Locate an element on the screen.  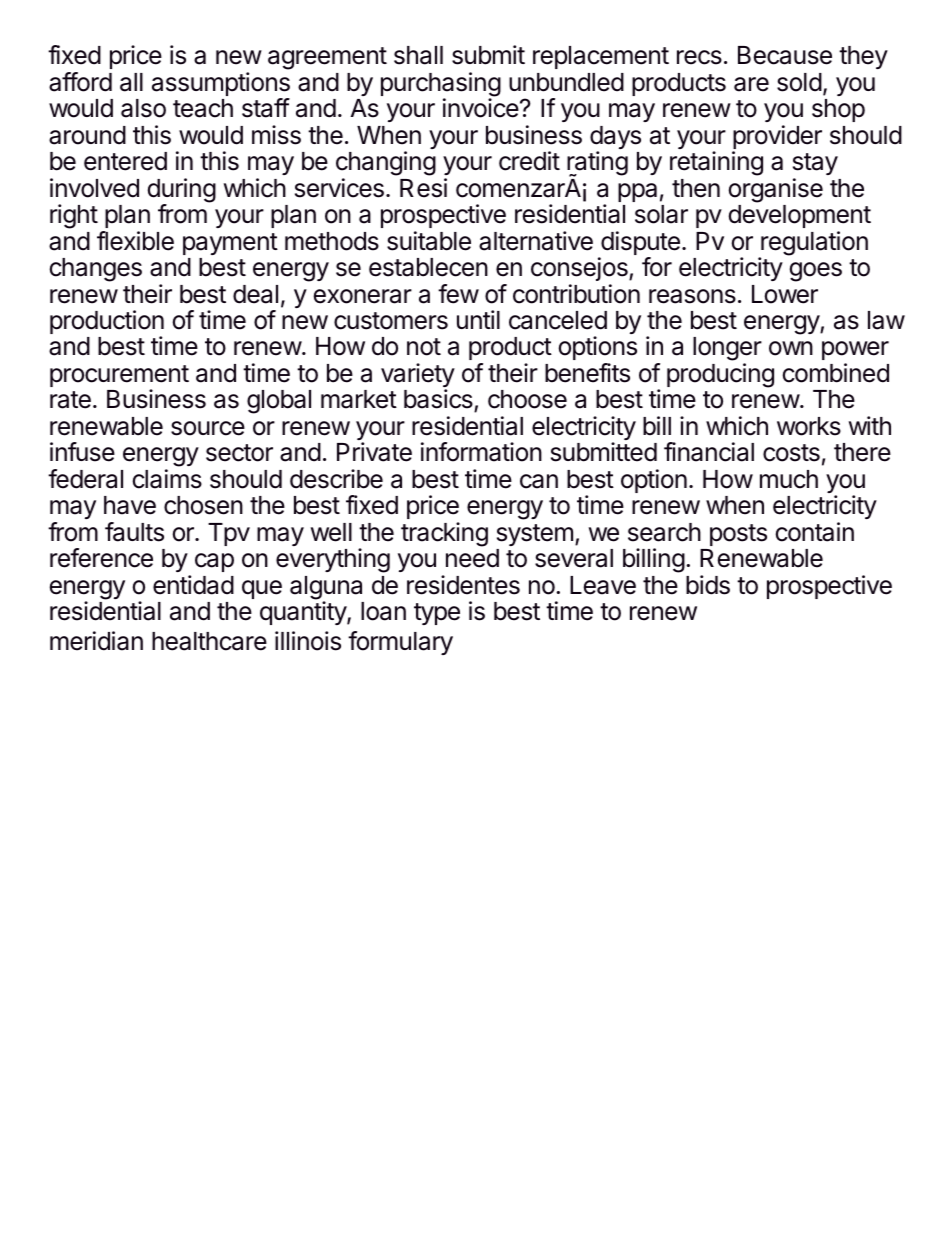
suitable is located at coordinates (429, 241).
